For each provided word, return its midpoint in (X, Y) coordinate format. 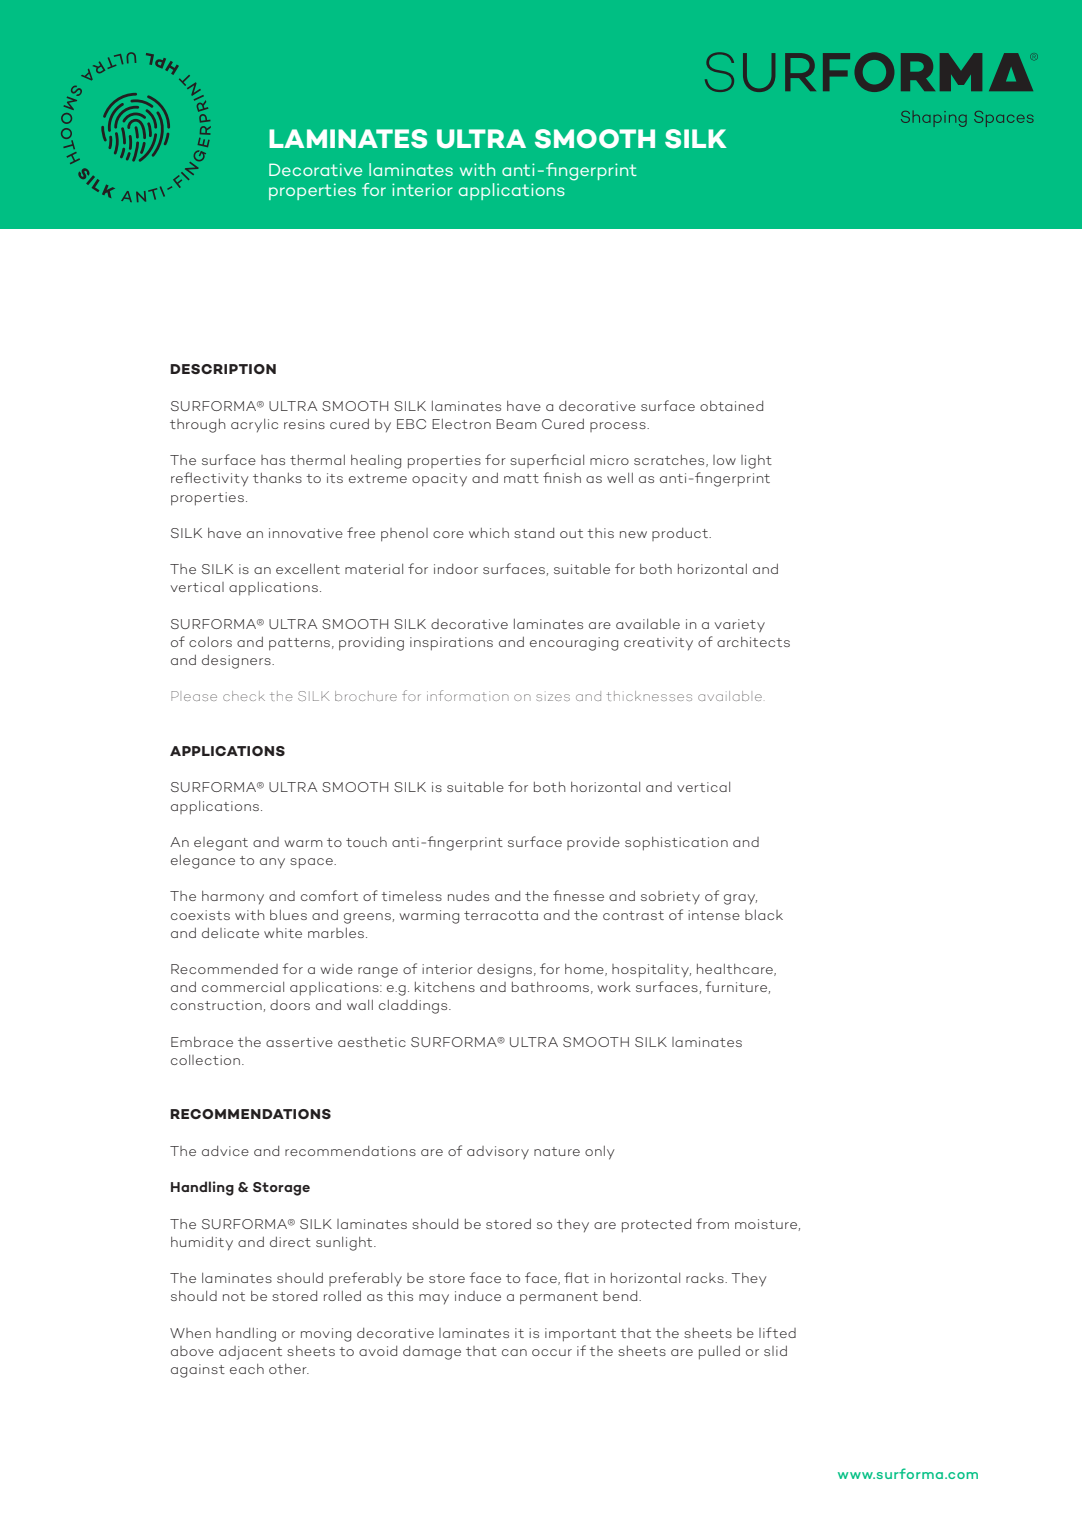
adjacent (250, 1353)
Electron (461, 424)
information (468, 695)
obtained (731, 406)
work (614, 987)
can (514, 1352)
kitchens (445, 987)
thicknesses (649, 696)
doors (290, 1005)
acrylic (254, 425)
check (244, 696)
